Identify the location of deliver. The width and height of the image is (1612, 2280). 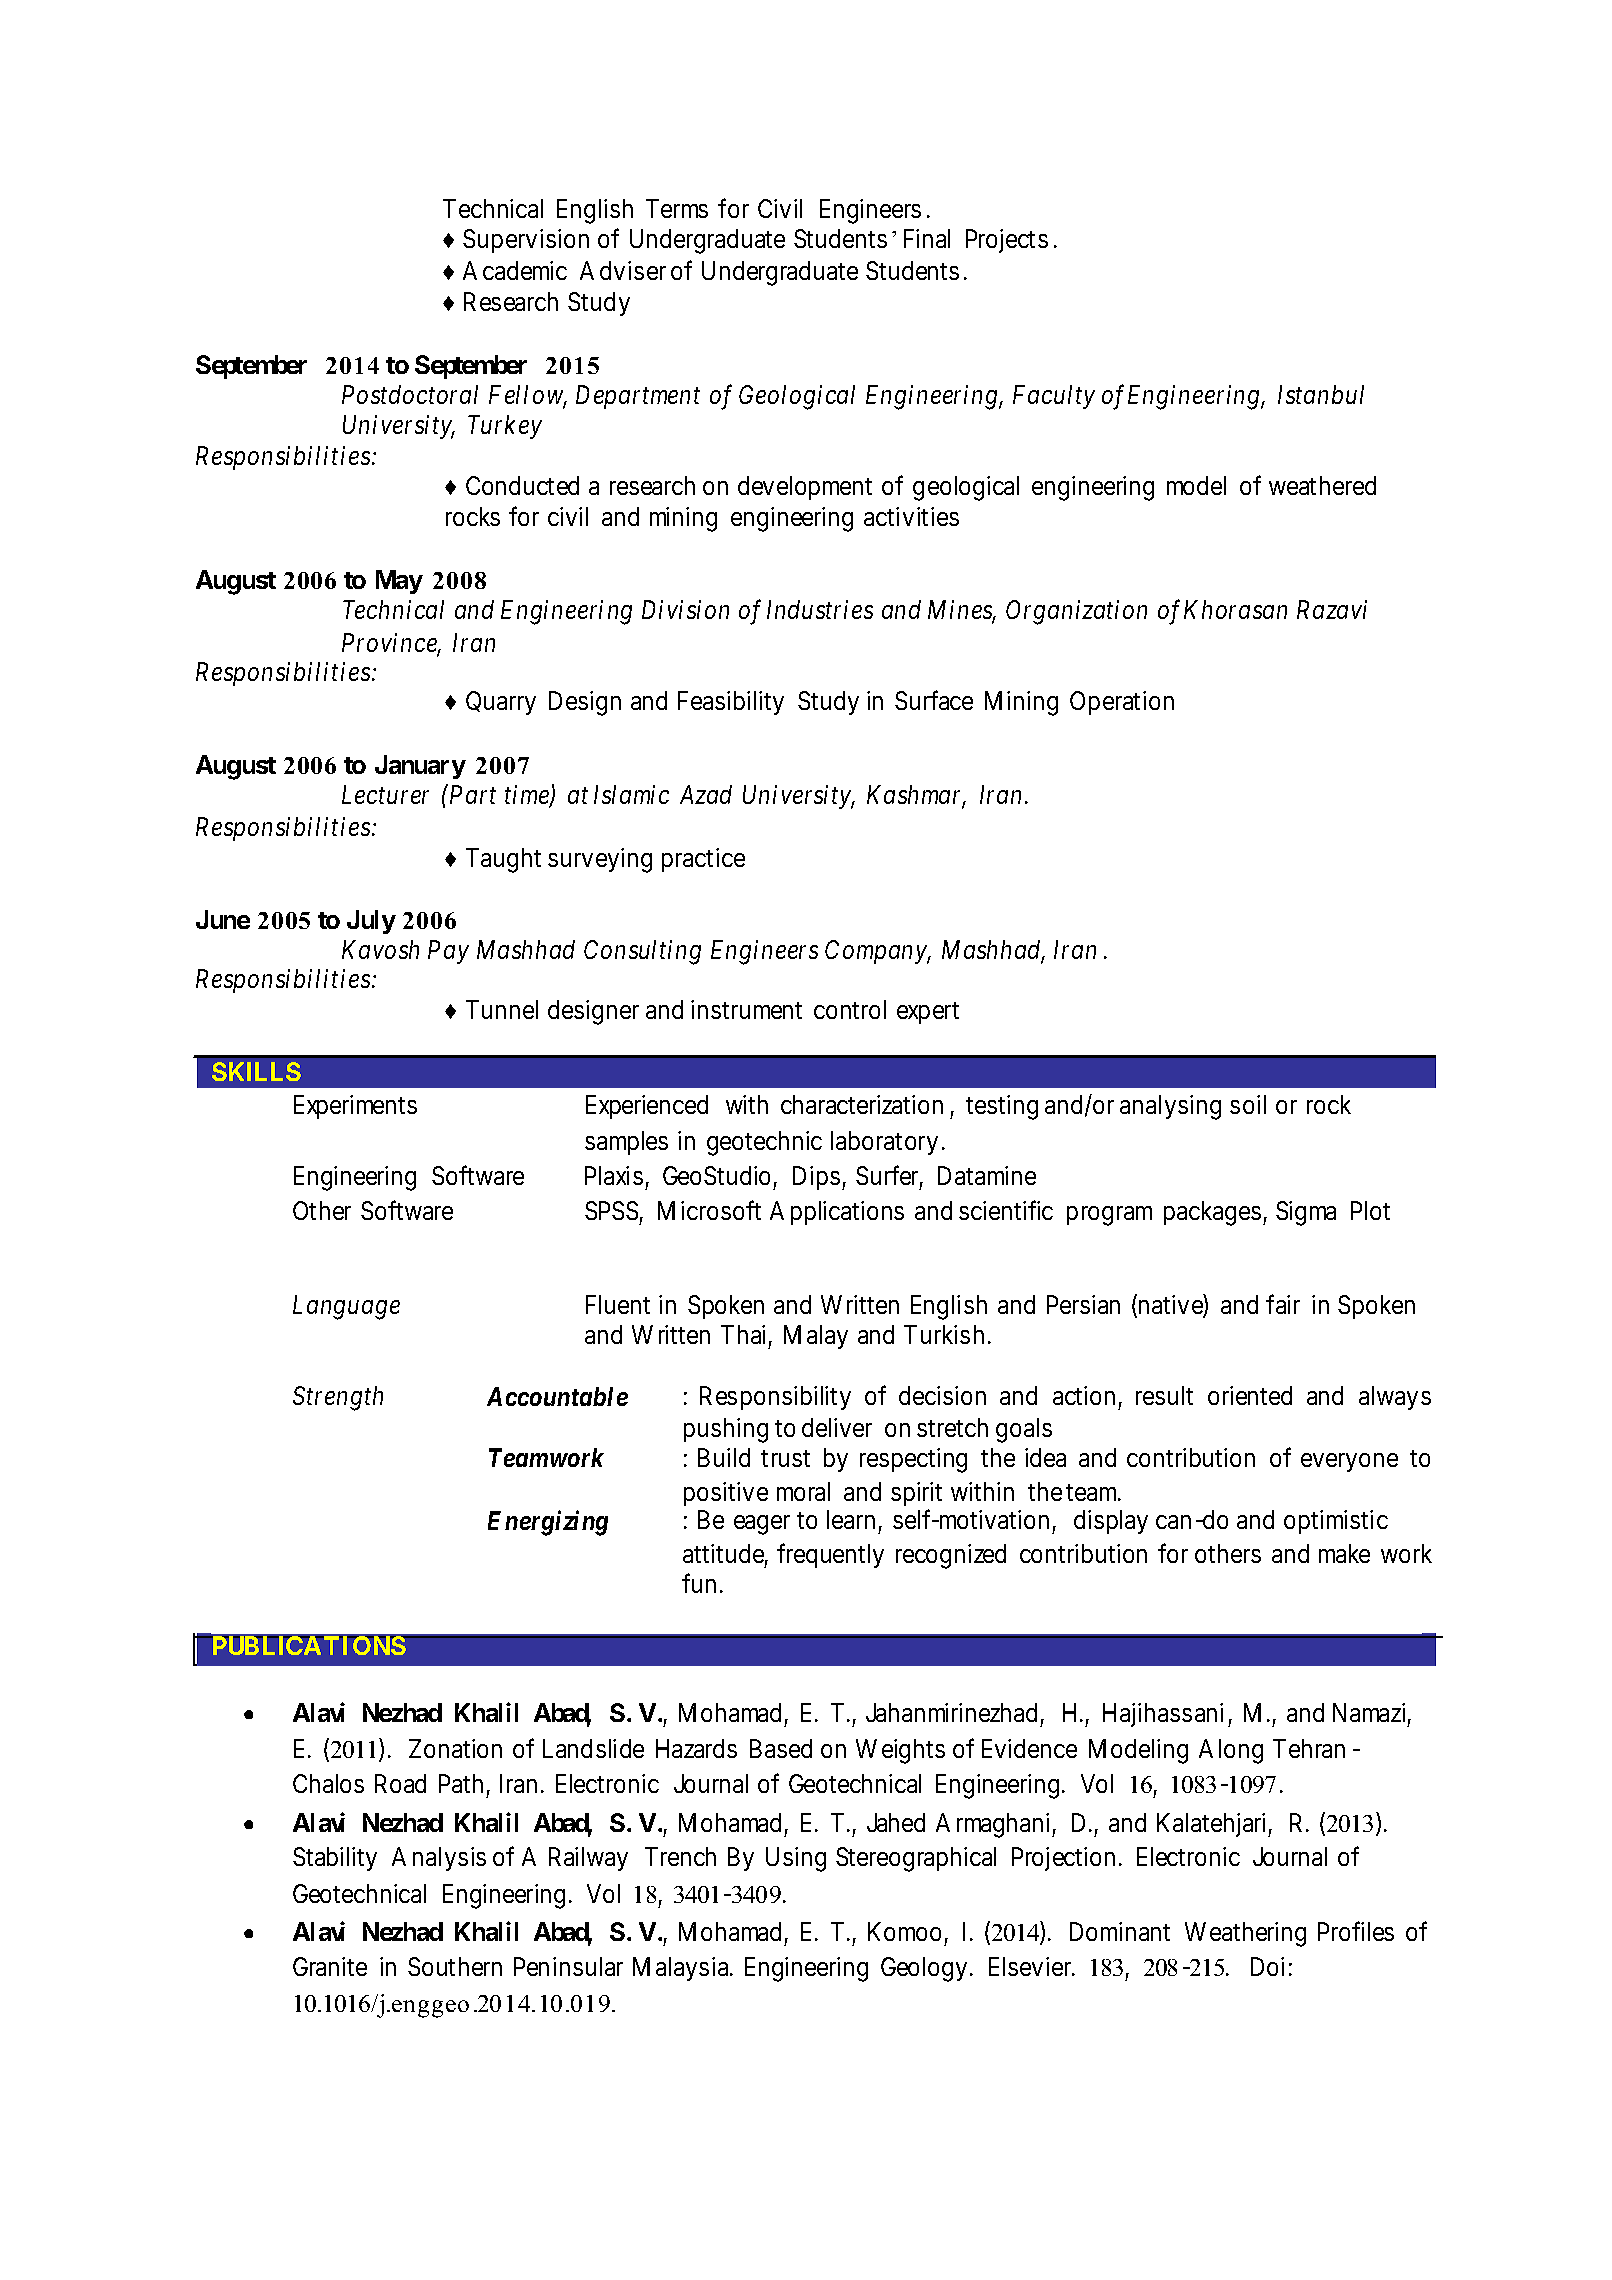
(837, 1427).
